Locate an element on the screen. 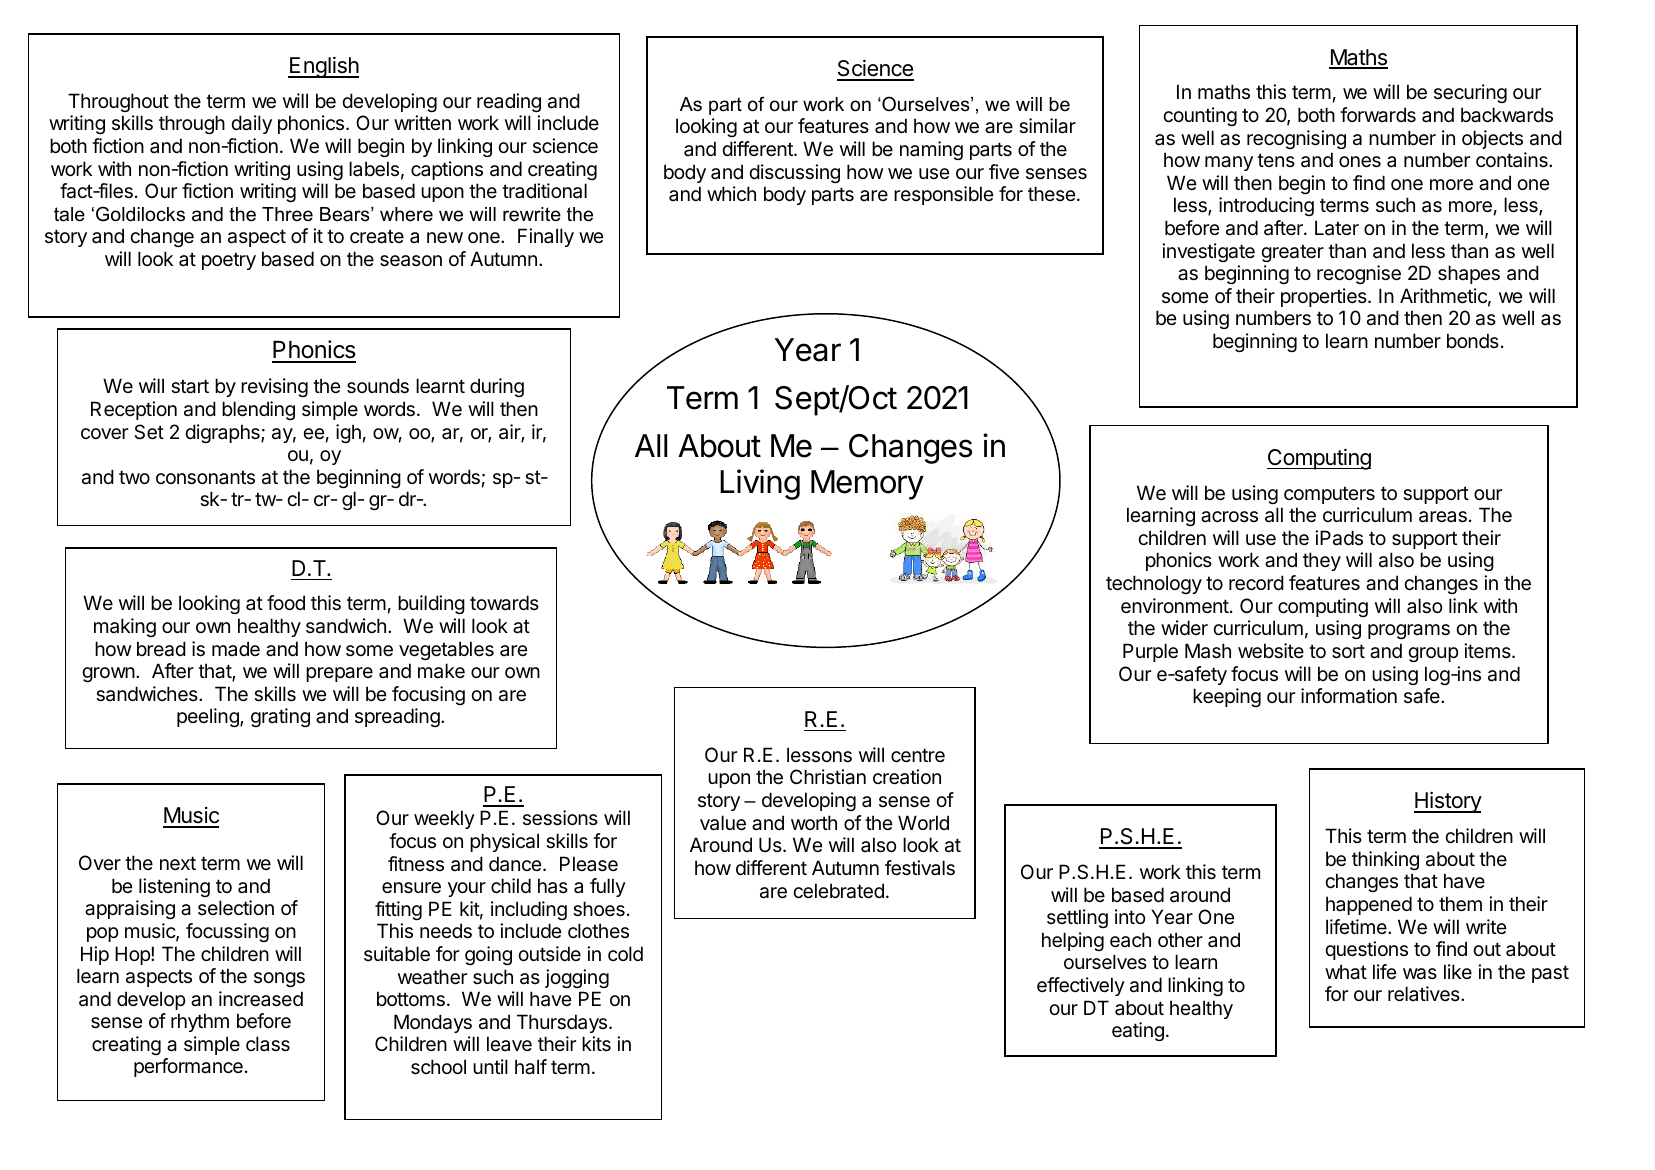 The height and width of the screenshot is (1170, 1655). worth is located at coordinates (814, 822).
